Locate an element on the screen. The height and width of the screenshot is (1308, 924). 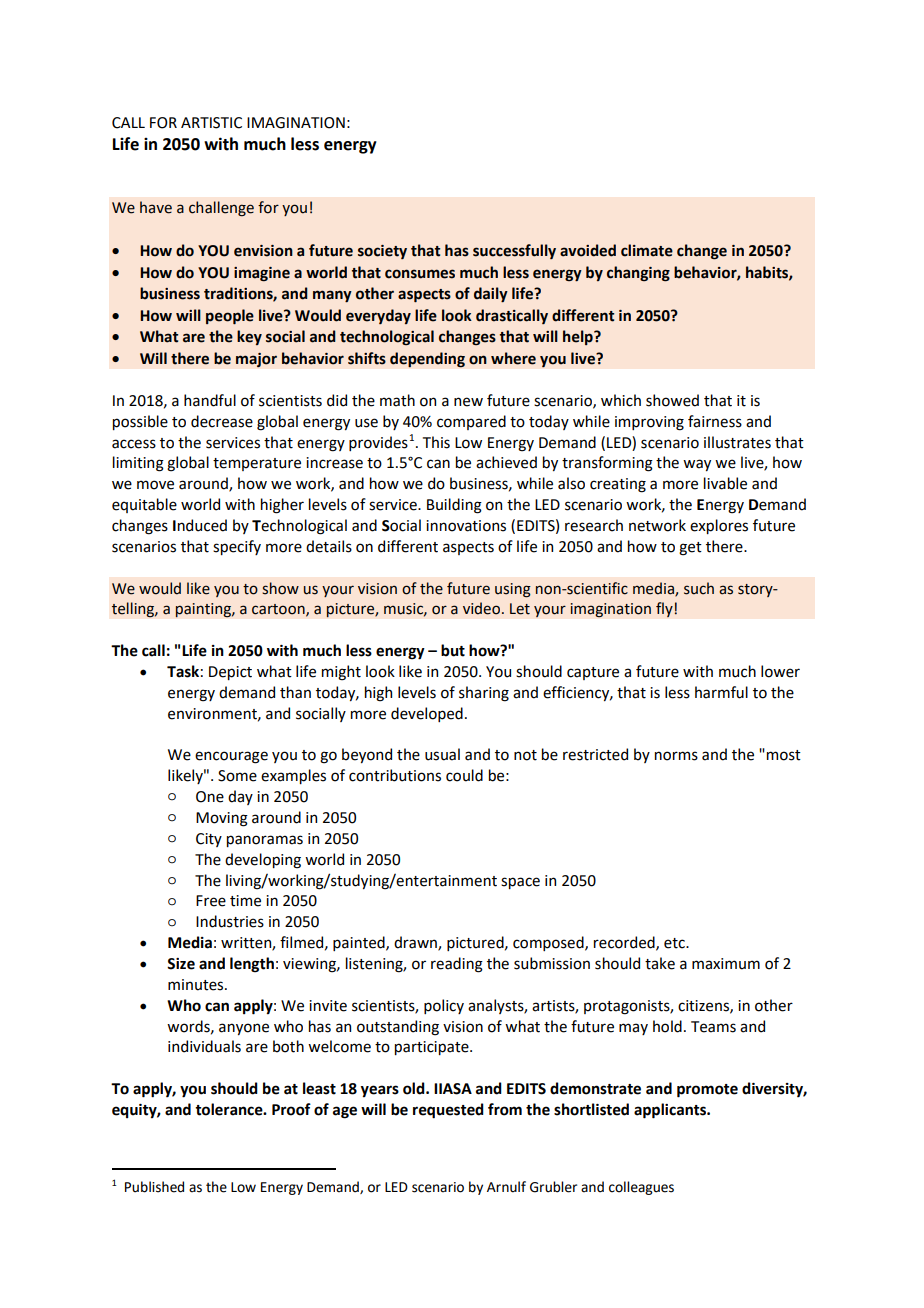
Induced is located at coordinates (200, 525).
